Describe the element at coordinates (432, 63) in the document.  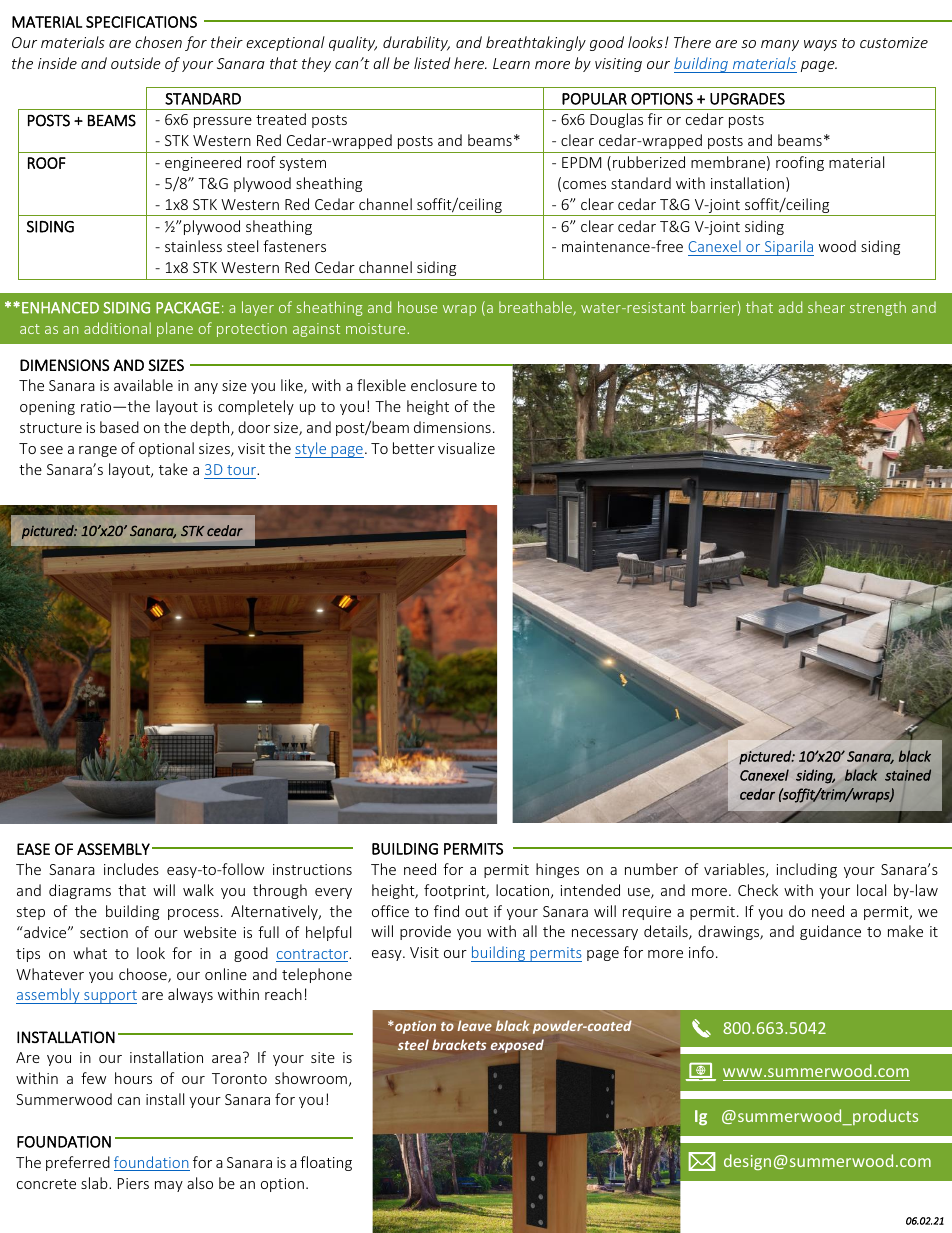
I see `listed` at that location.
